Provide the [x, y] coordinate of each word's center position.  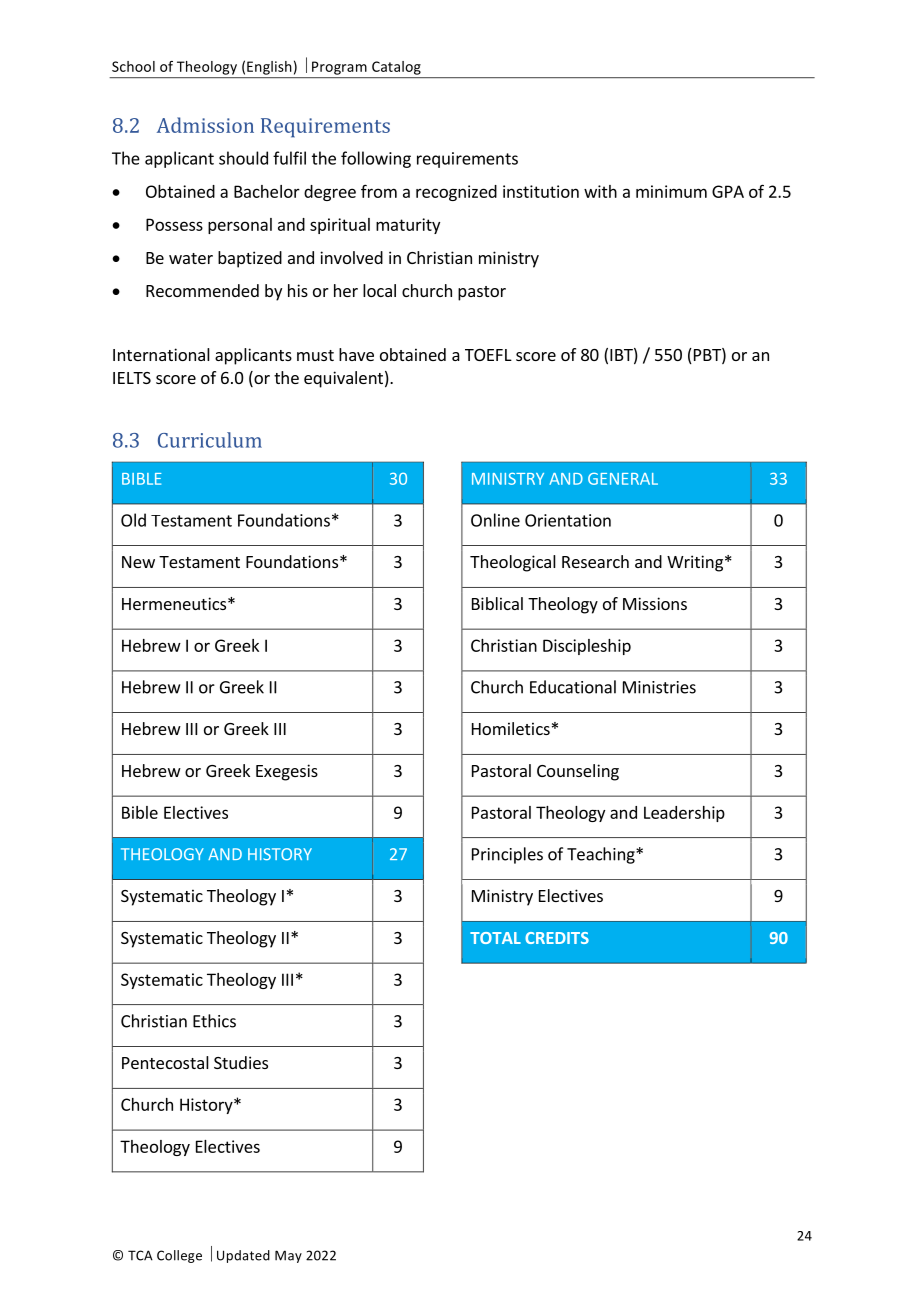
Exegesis [287, 772]
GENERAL [623, 479]
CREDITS [557, 938]
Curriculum [210, 440]
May [288, 1256]
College [179, 1256]
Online [495, 520]
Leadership [684, 814]
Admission [205, 125]
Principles [507, 855]
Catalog [396, 68]
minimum [671, 191]
